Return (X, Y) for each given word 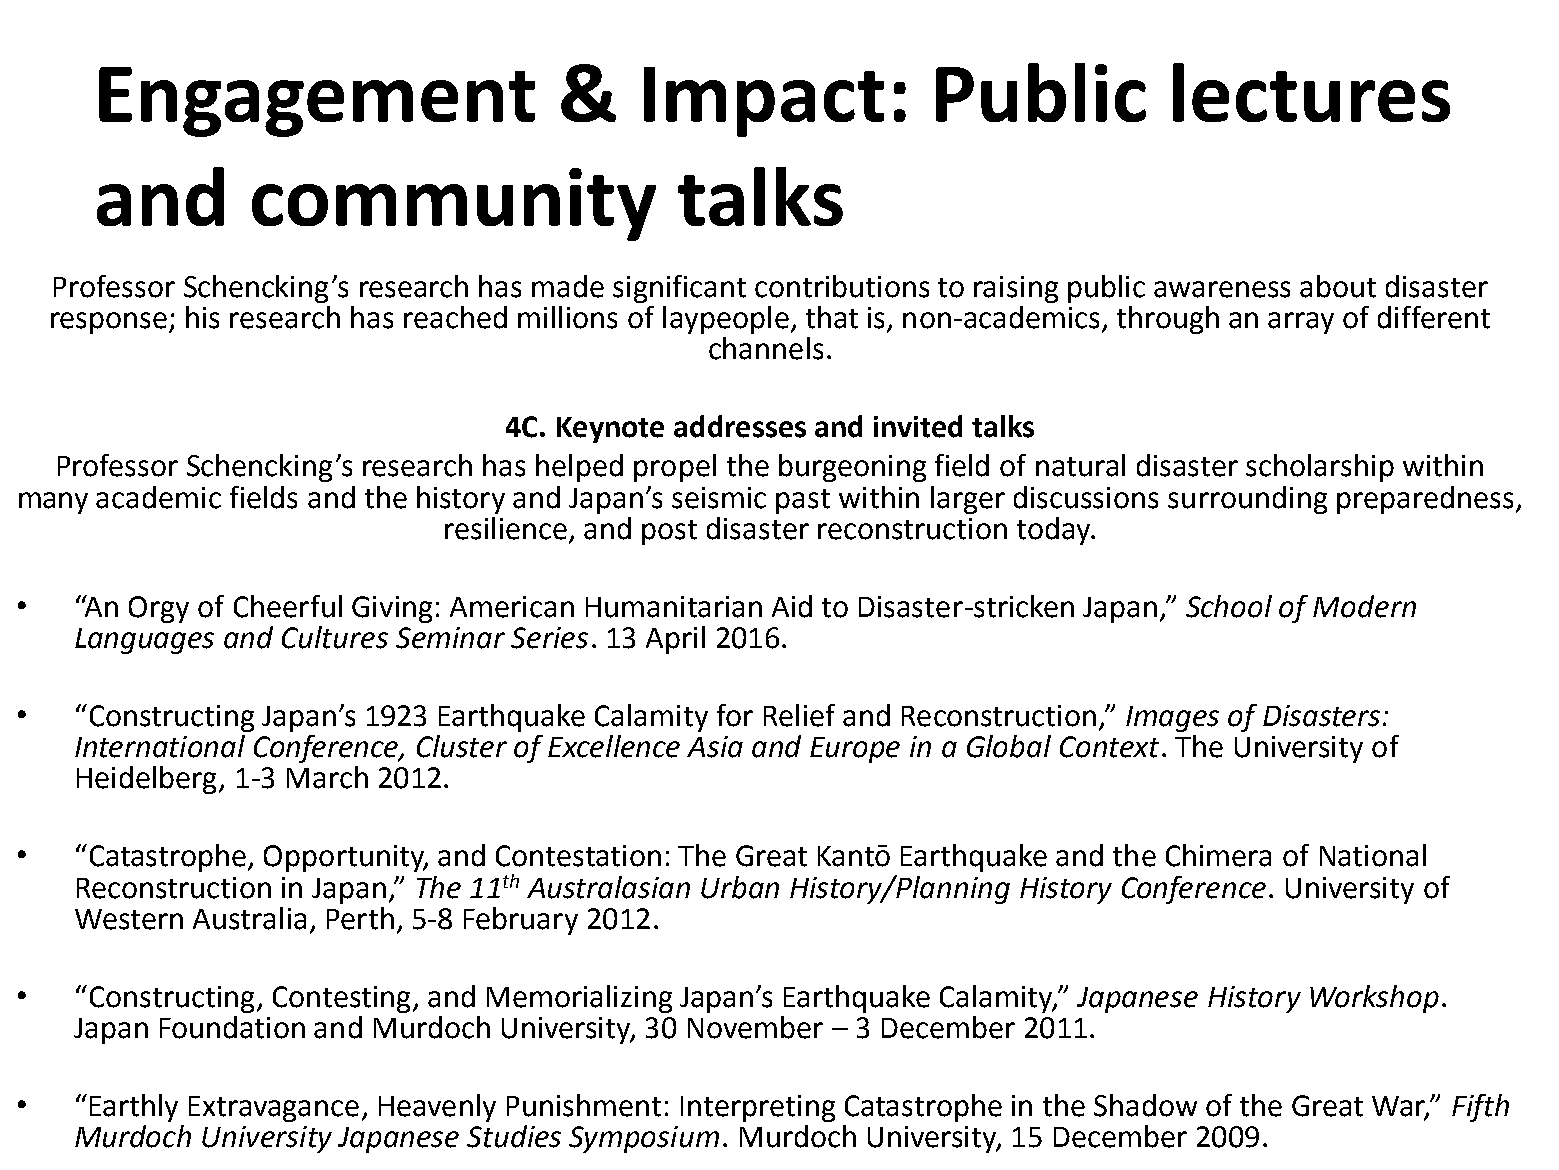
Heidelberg (148, 780)
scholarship (1320, 468)
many (53, 503)
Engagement (317, 102)
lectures (1311, 92)
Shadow (1145, 1105)
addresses (740, 426)
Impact (764, 102)
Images (1172, 719)
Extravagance (274, 1109)
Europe (855, 750)
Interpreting (758, 1108)
